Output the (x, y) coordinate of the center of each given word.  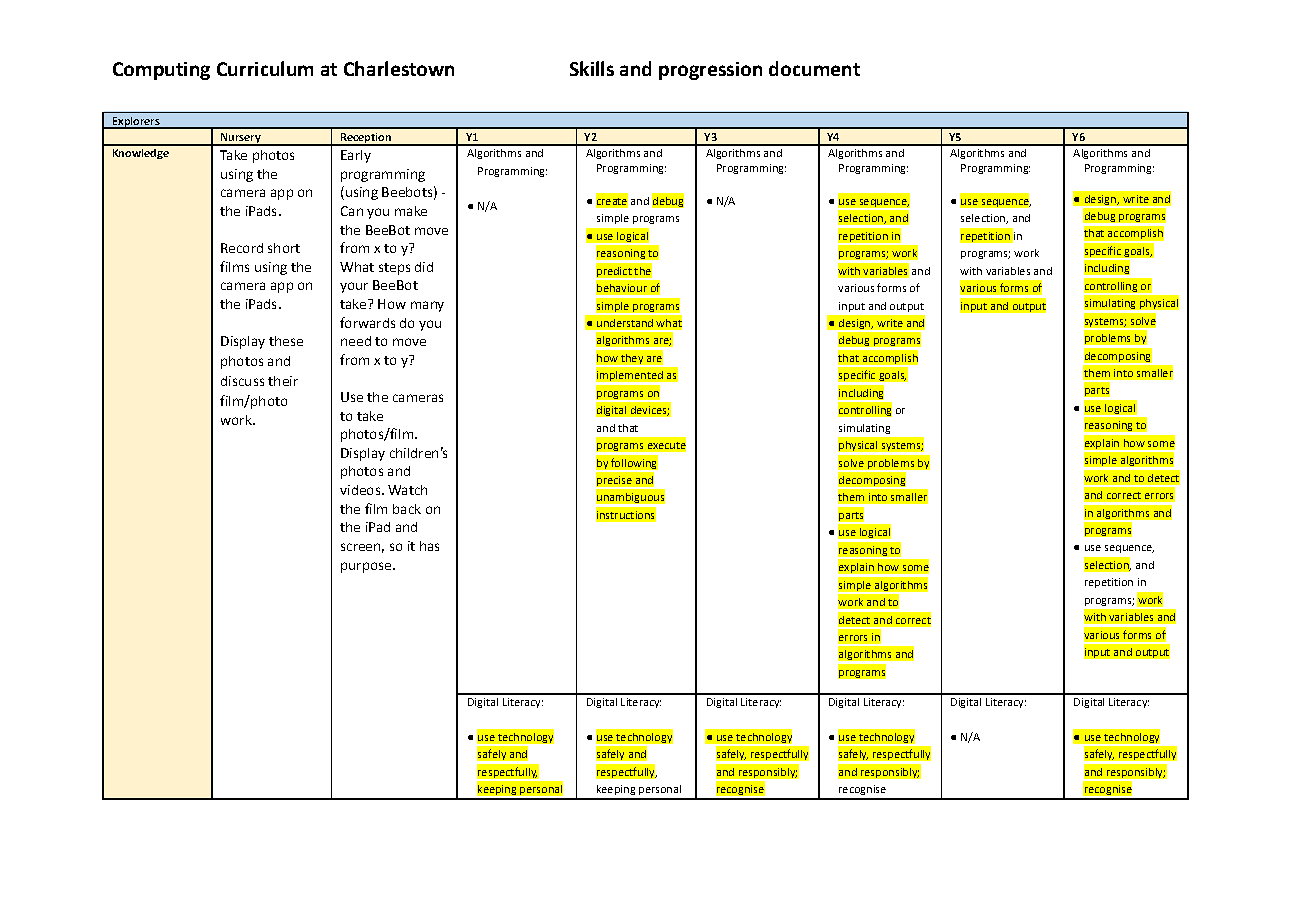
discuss (242, 381)
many (427, 306)
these (286, 341)
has (429, 546)
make (411, 211)
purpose (367, 567)
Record (242, 248)
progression (710, 71)
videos (360, 490)
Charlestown (399, 68)
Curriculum (265, 68)
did (424, 267)
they (632, 360)
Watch (407, 490)
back (407, 509)
